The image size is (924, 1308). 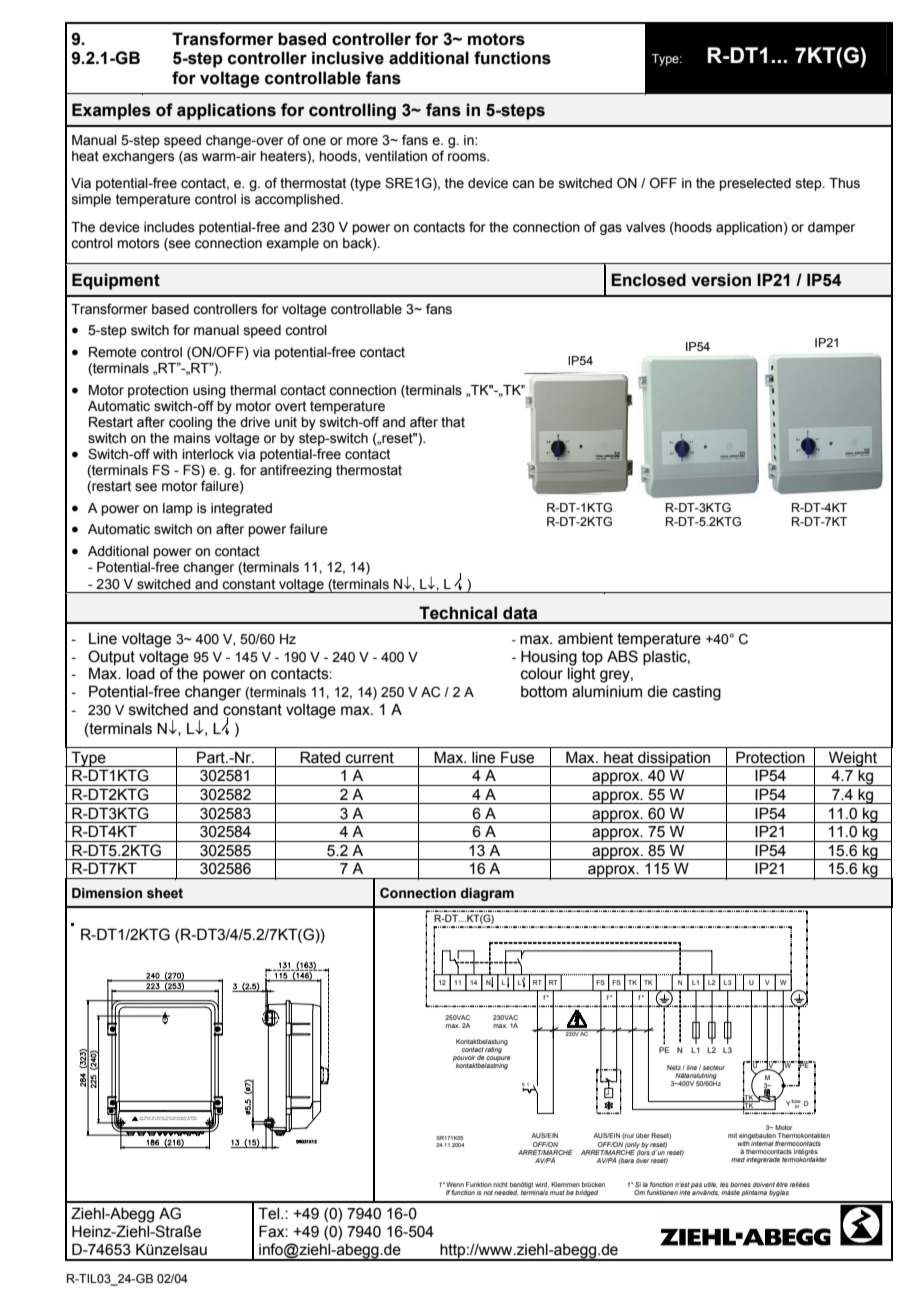 I want to click on bzw, so click(x=796, y=1101).
